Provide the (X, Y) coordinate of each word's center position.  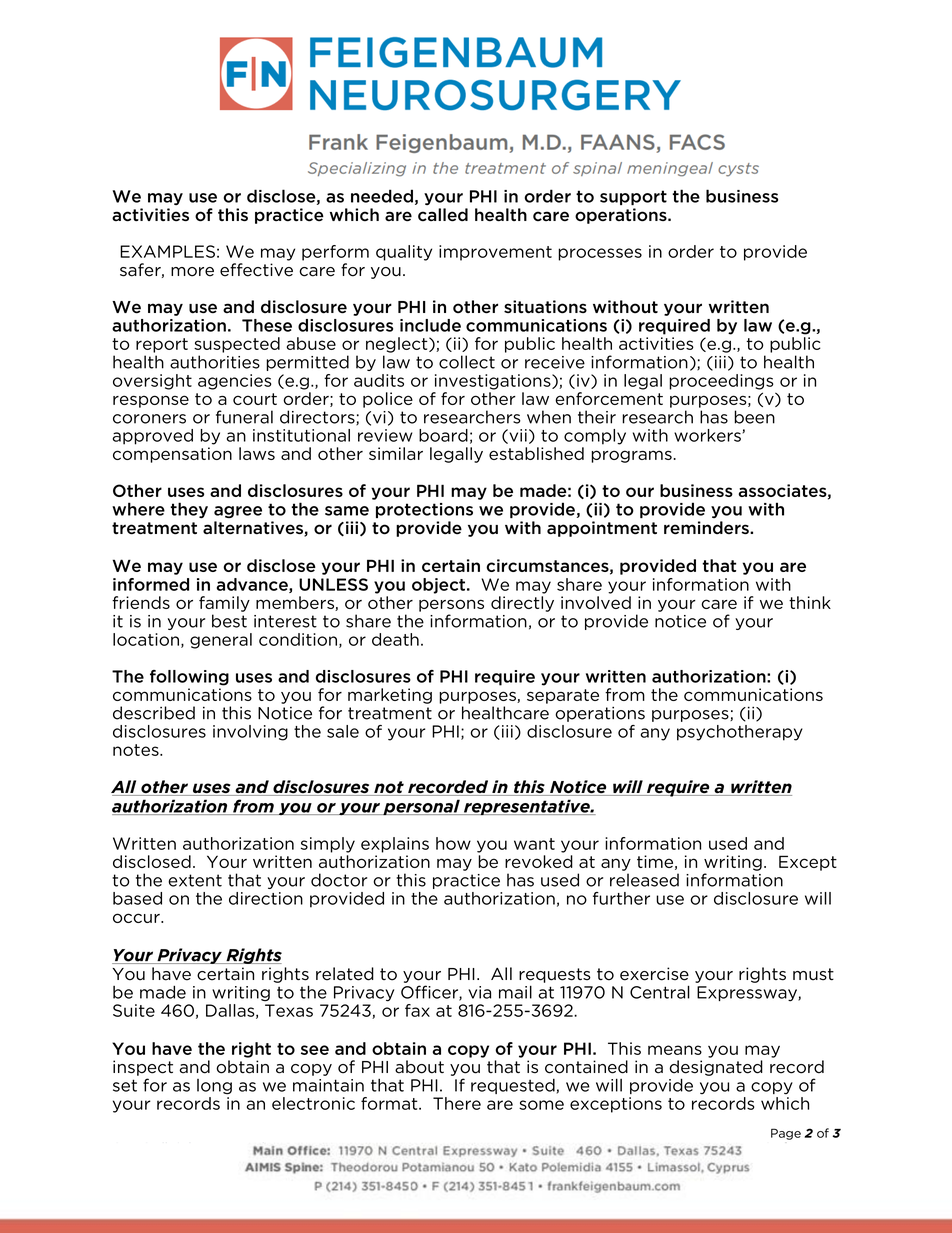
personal (421, 807)
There (457, 1103)
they (189, 510)
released (644, 880)
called (443, 215)
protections (424, 510)
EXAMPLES (167, 251)
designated (716, 1068)
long (214, 1087)
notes (137, 750)
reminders (707, 528)
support (633, 197)
